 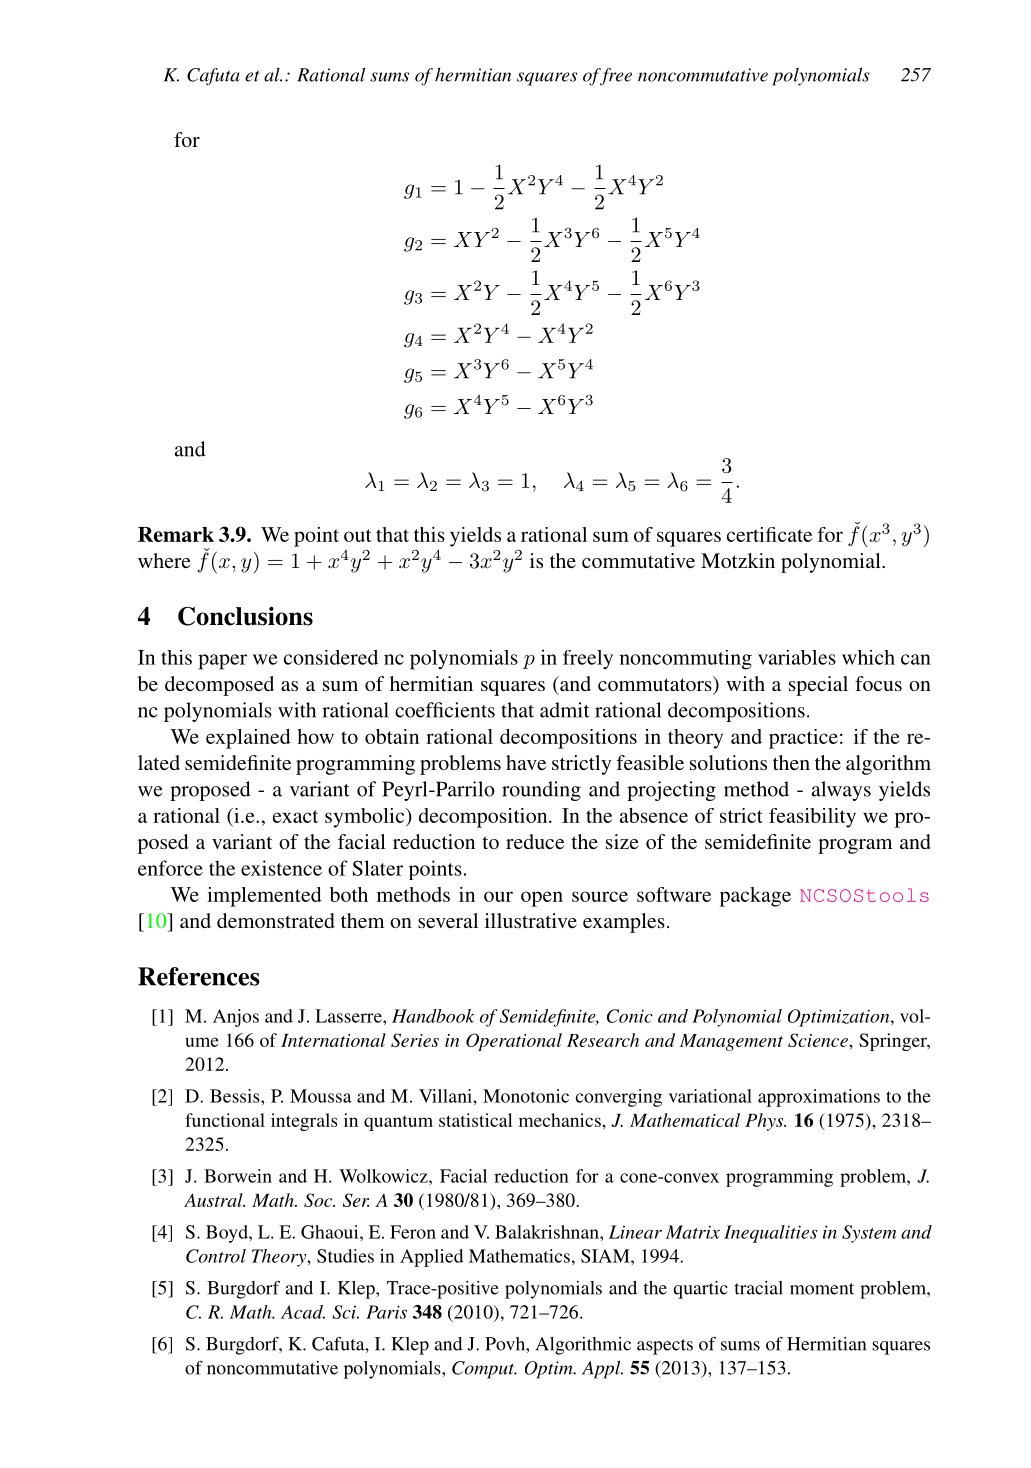 I want to click on explained, so click(x=248, y=739).
